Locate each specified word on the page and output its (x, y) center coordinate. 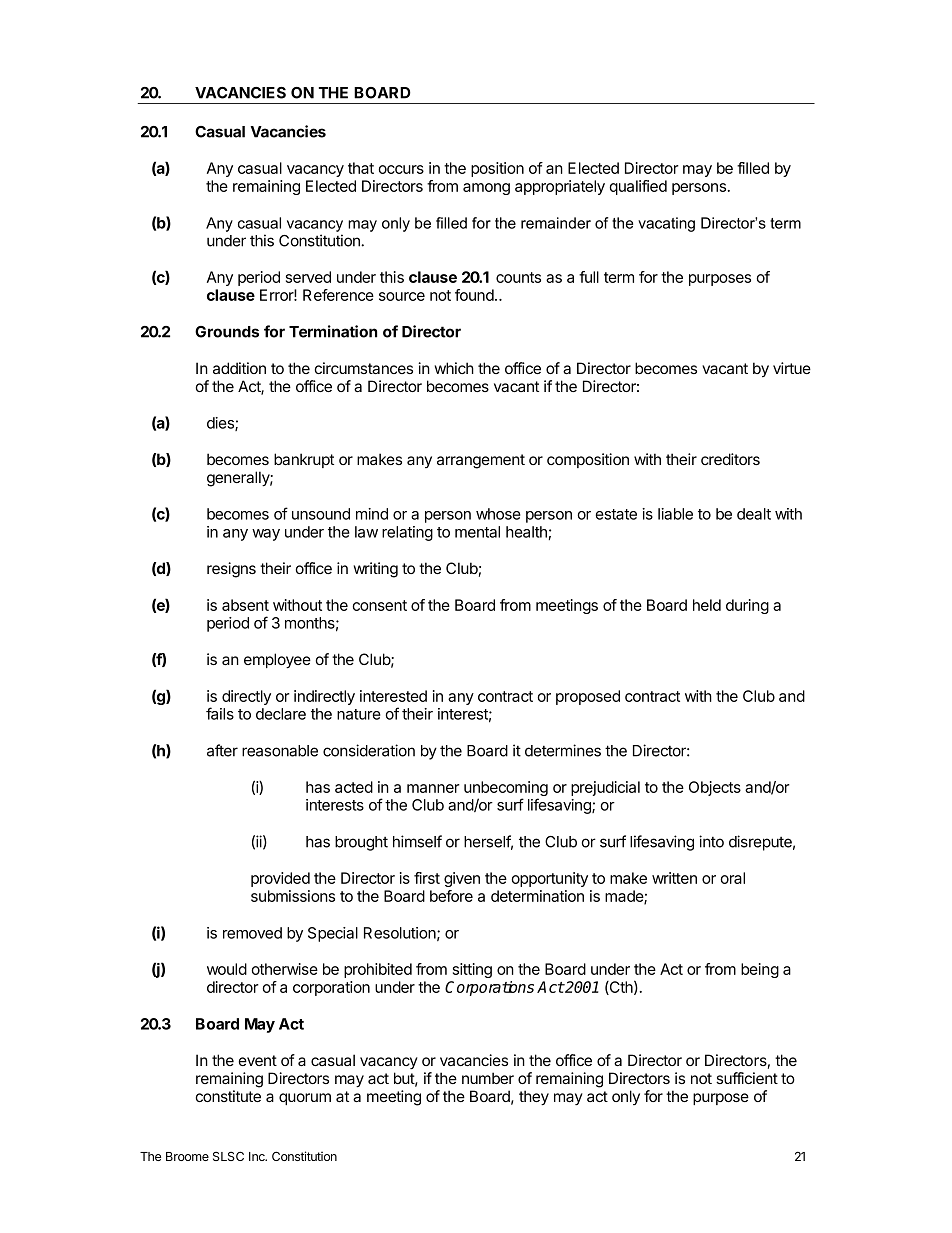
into (711, 841)
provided (280, 879)
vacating (666, 224)
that (361, 168)
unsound (321, 514)
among (486, 189)
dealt (754, 514)
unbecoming (506, 790)
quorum (305, 1099)
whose (498, 514)
